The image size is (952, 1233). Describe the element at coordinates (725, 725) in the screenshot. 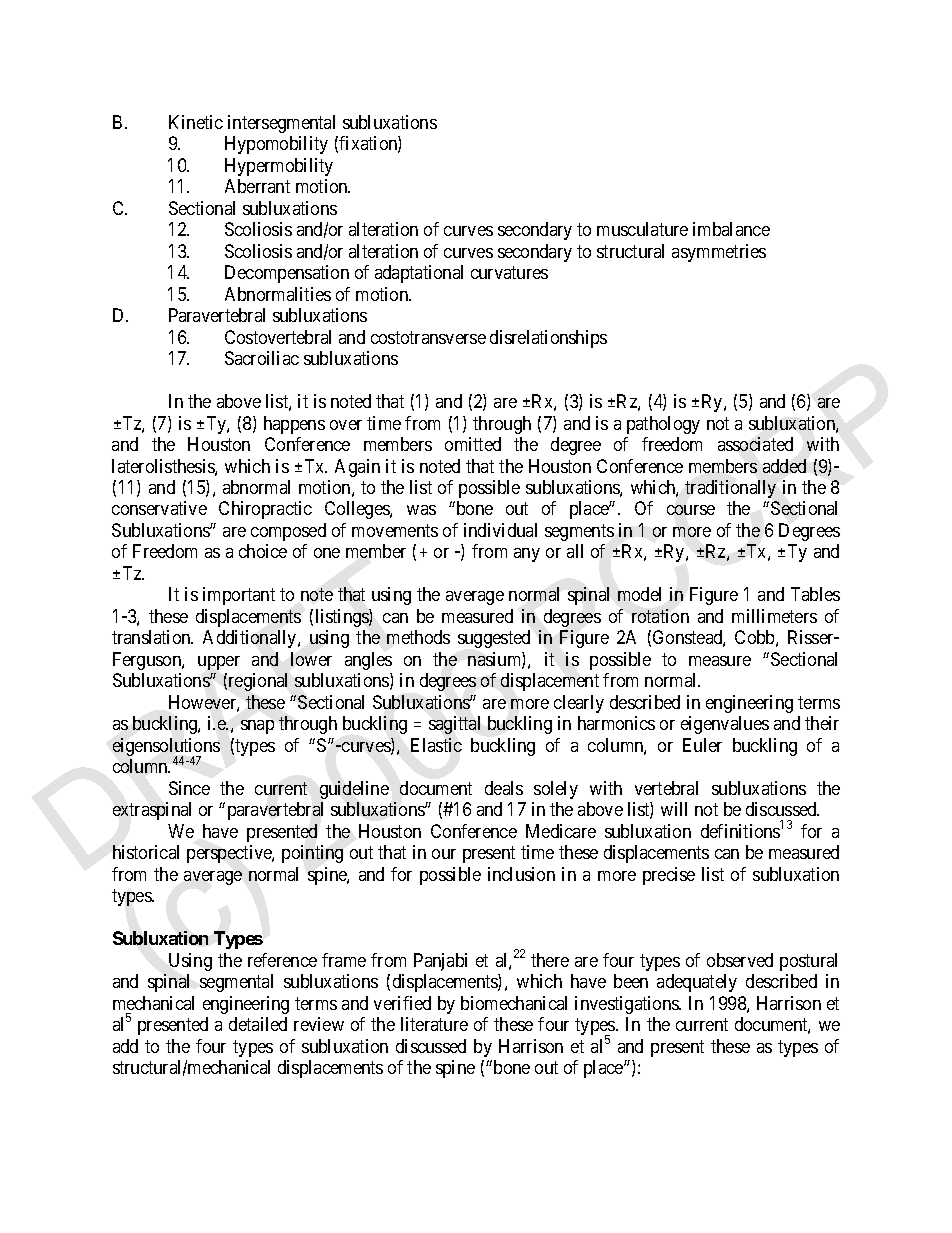

I see `eigenvalues` at that location.
